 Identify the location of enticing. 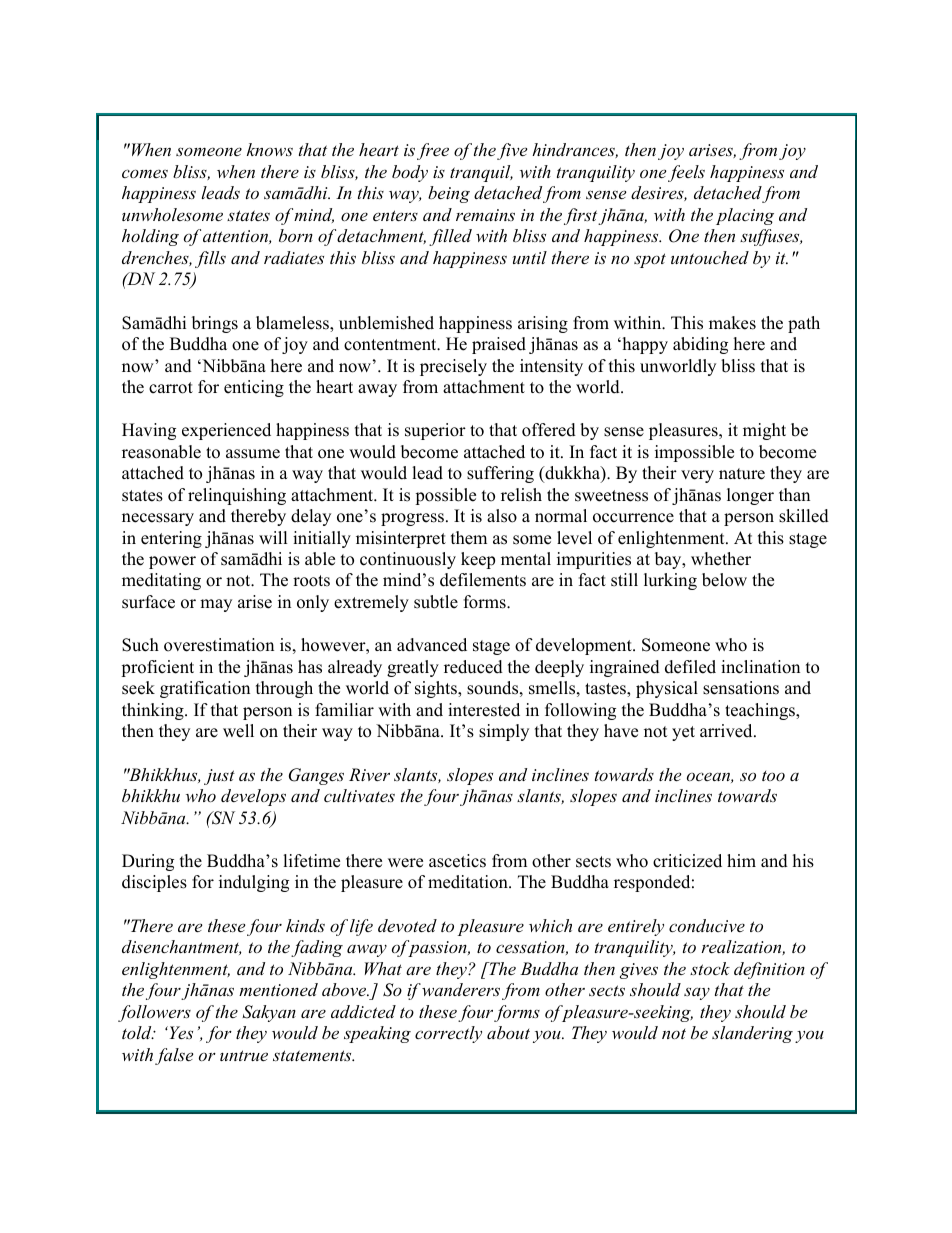
(254, 388).
